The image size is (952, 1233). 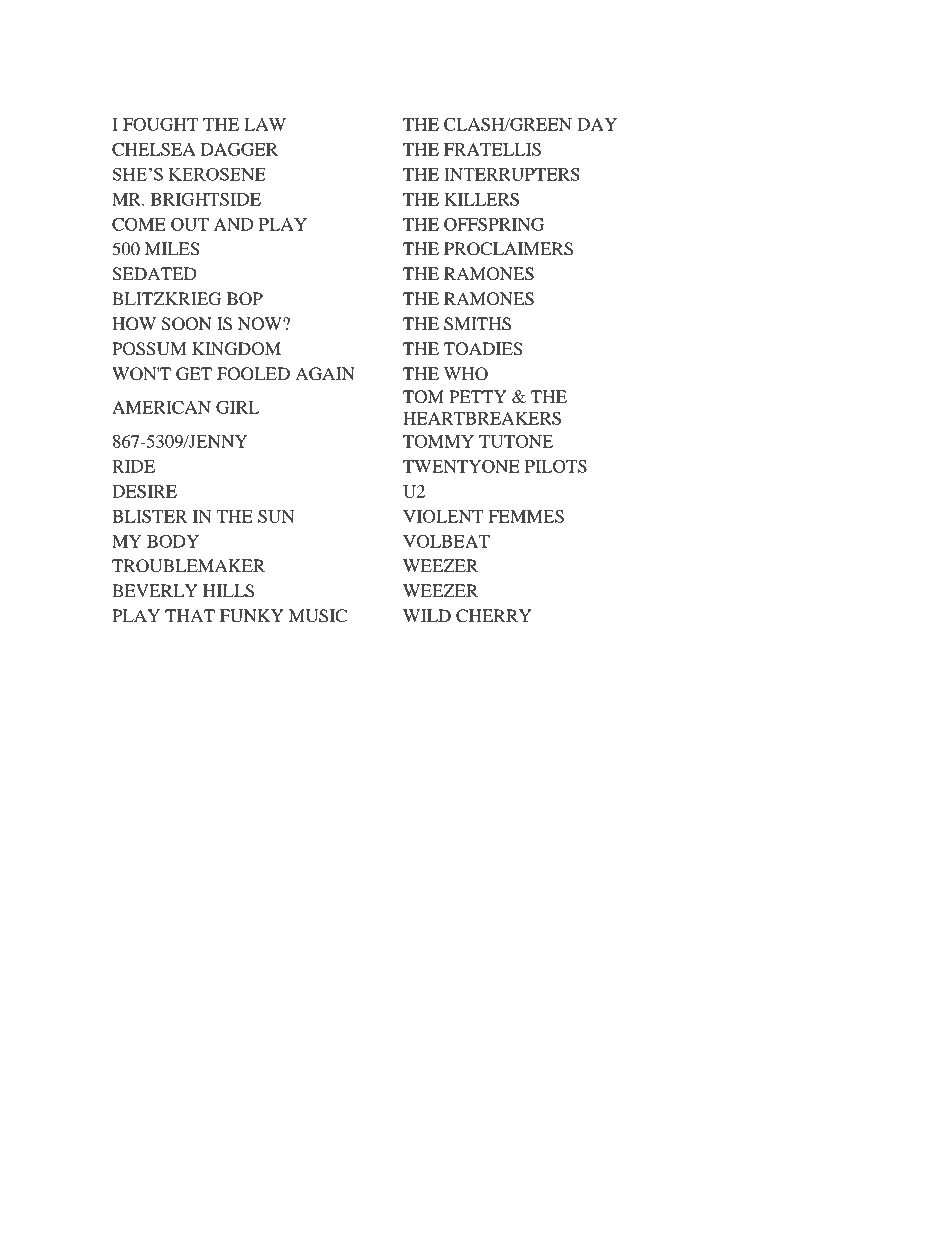 What do you see at coordinates (597, 124) in the screenshot?
I see `DAY` at bounding box center [597, 124].
